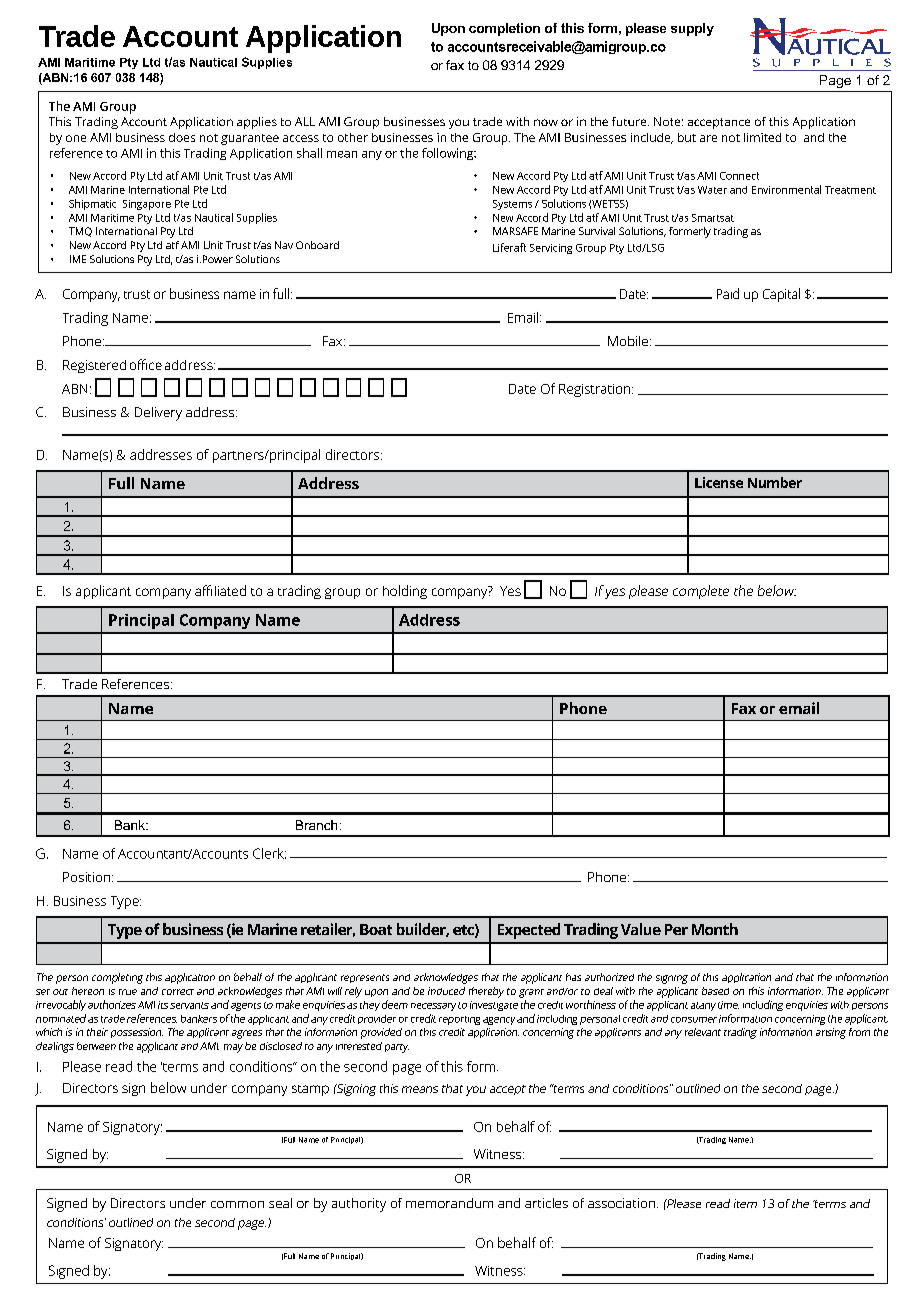 This screenshot has width=924, height=1308. What do you see at coordinates (182, 137) in the screenshot?
I see `does` at bounding box center [182, 137].
